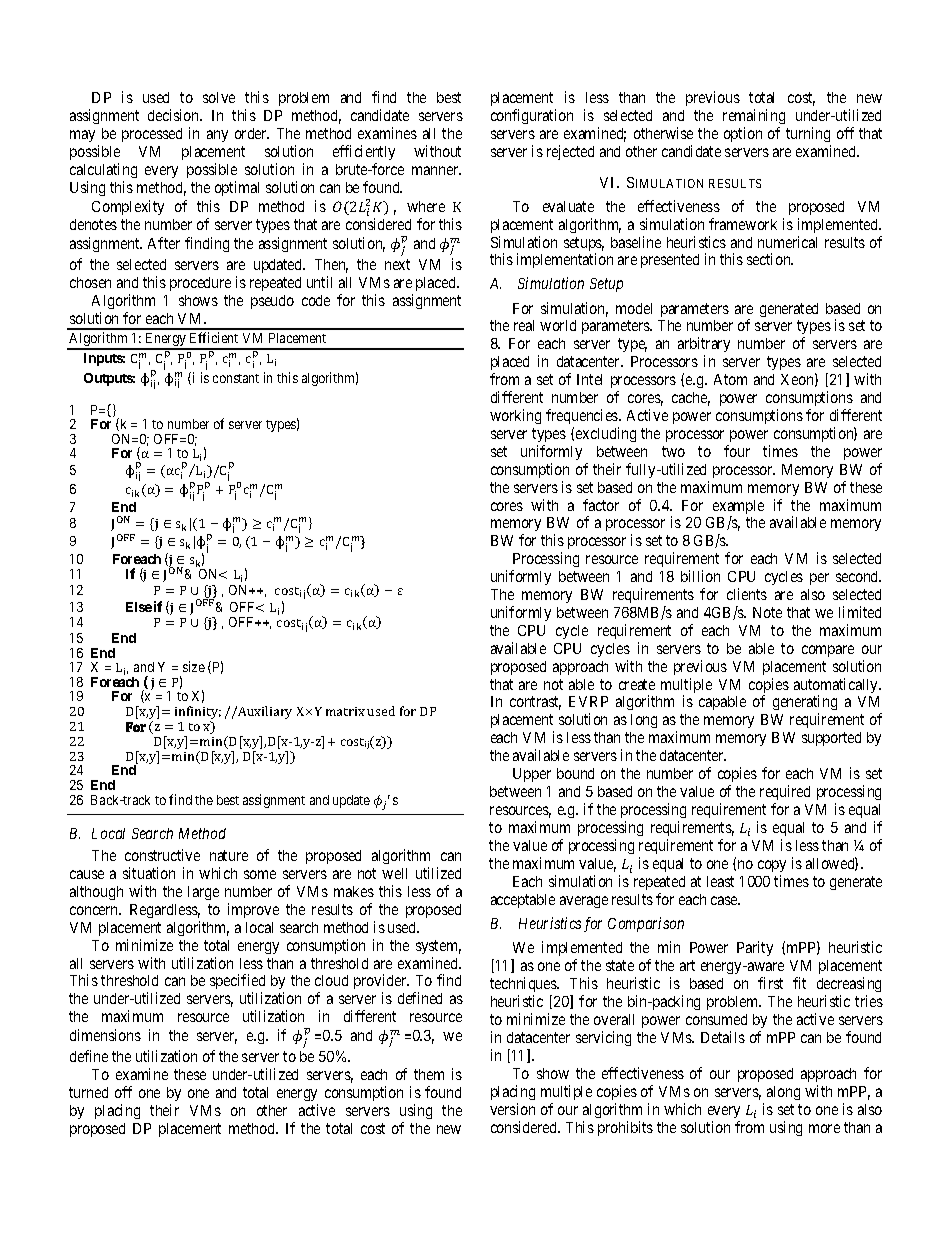 Image resolution: width=952 pixels, height=1233 pixels. What do you see at coordinates (754, 118) in the screenshot?
I see `remaining` at bounding box center [754, 118].
